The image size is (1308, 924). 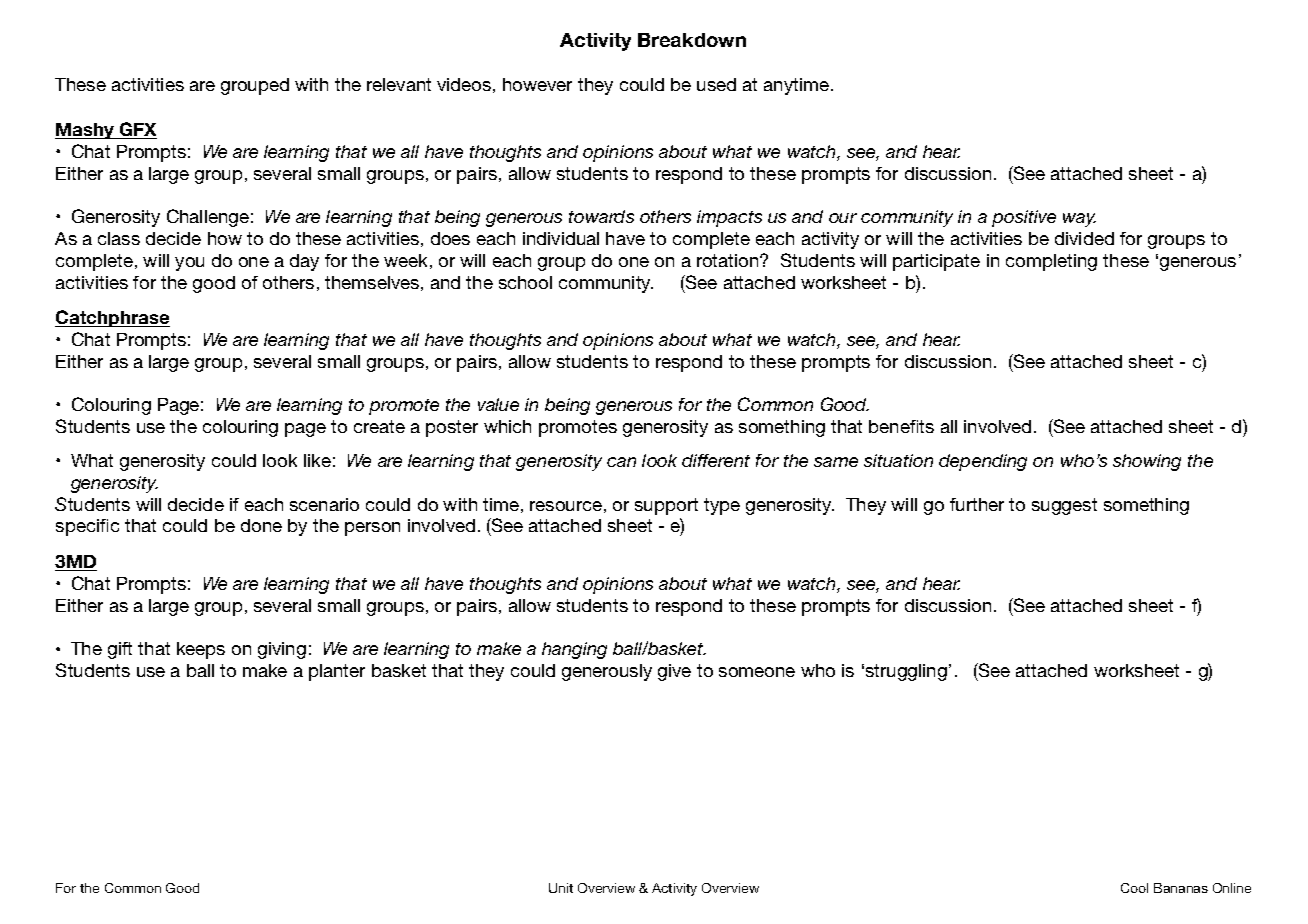 What do you see at coordinates (1147, 462) in the screenshot?
I see `showing` at bounding box center [1147, 462].
